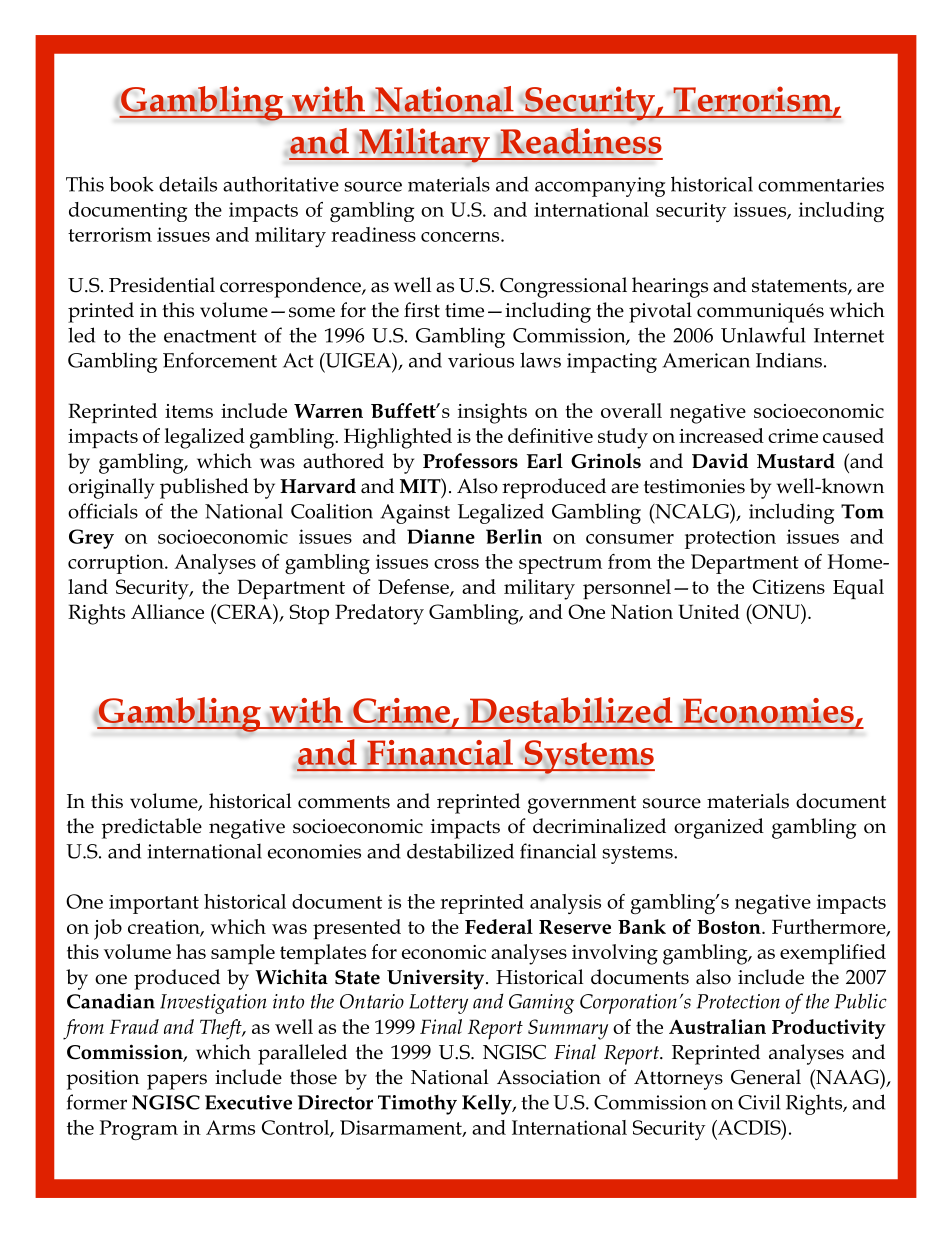 The height and width of the screenshot is (1233, 952). What do you see at coordinates (821, 184) in the screenshot?
I see `commentaries` at bounding box center [821, 184].
